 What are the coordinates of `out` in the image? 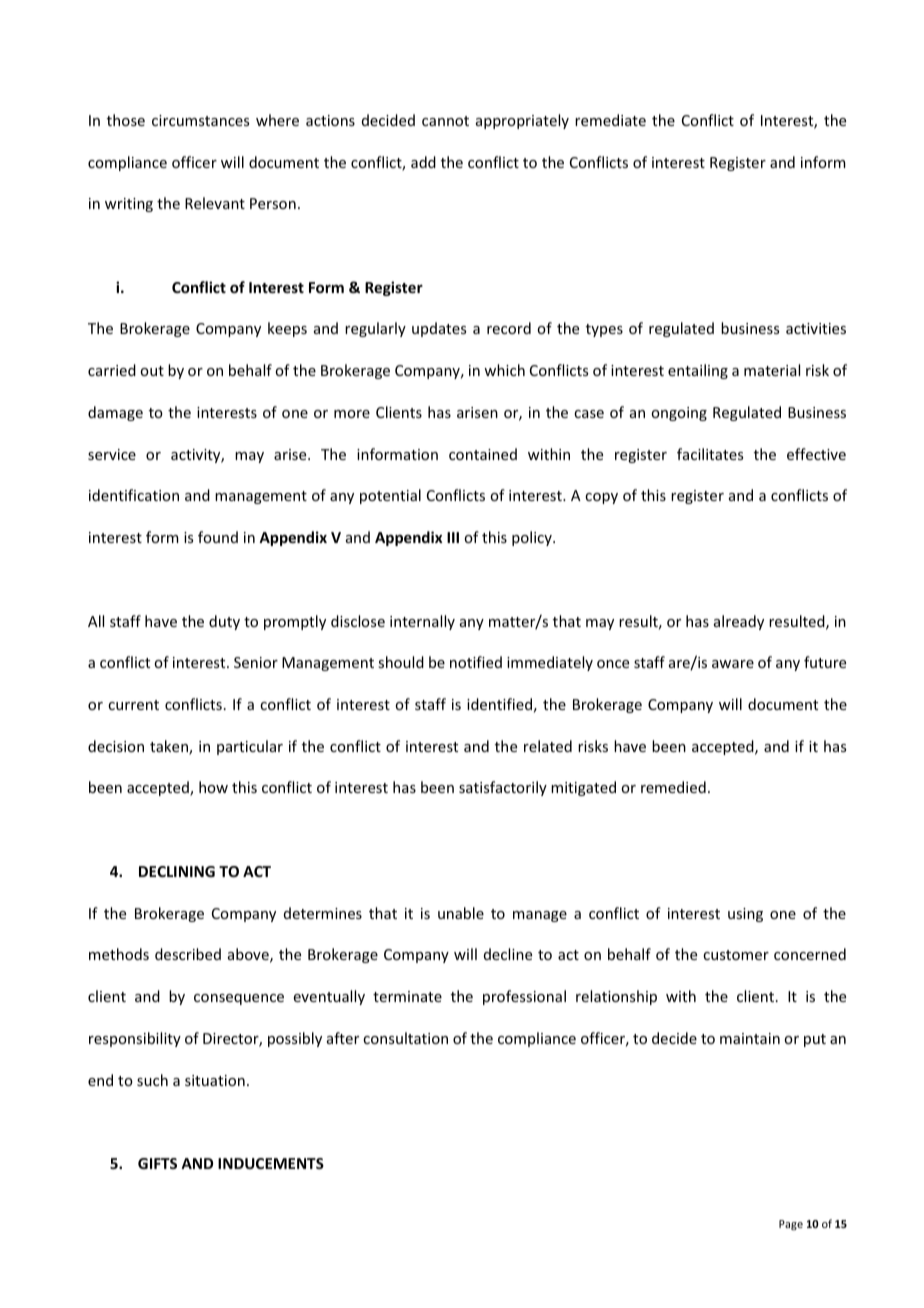 It's located at (152, 371).
